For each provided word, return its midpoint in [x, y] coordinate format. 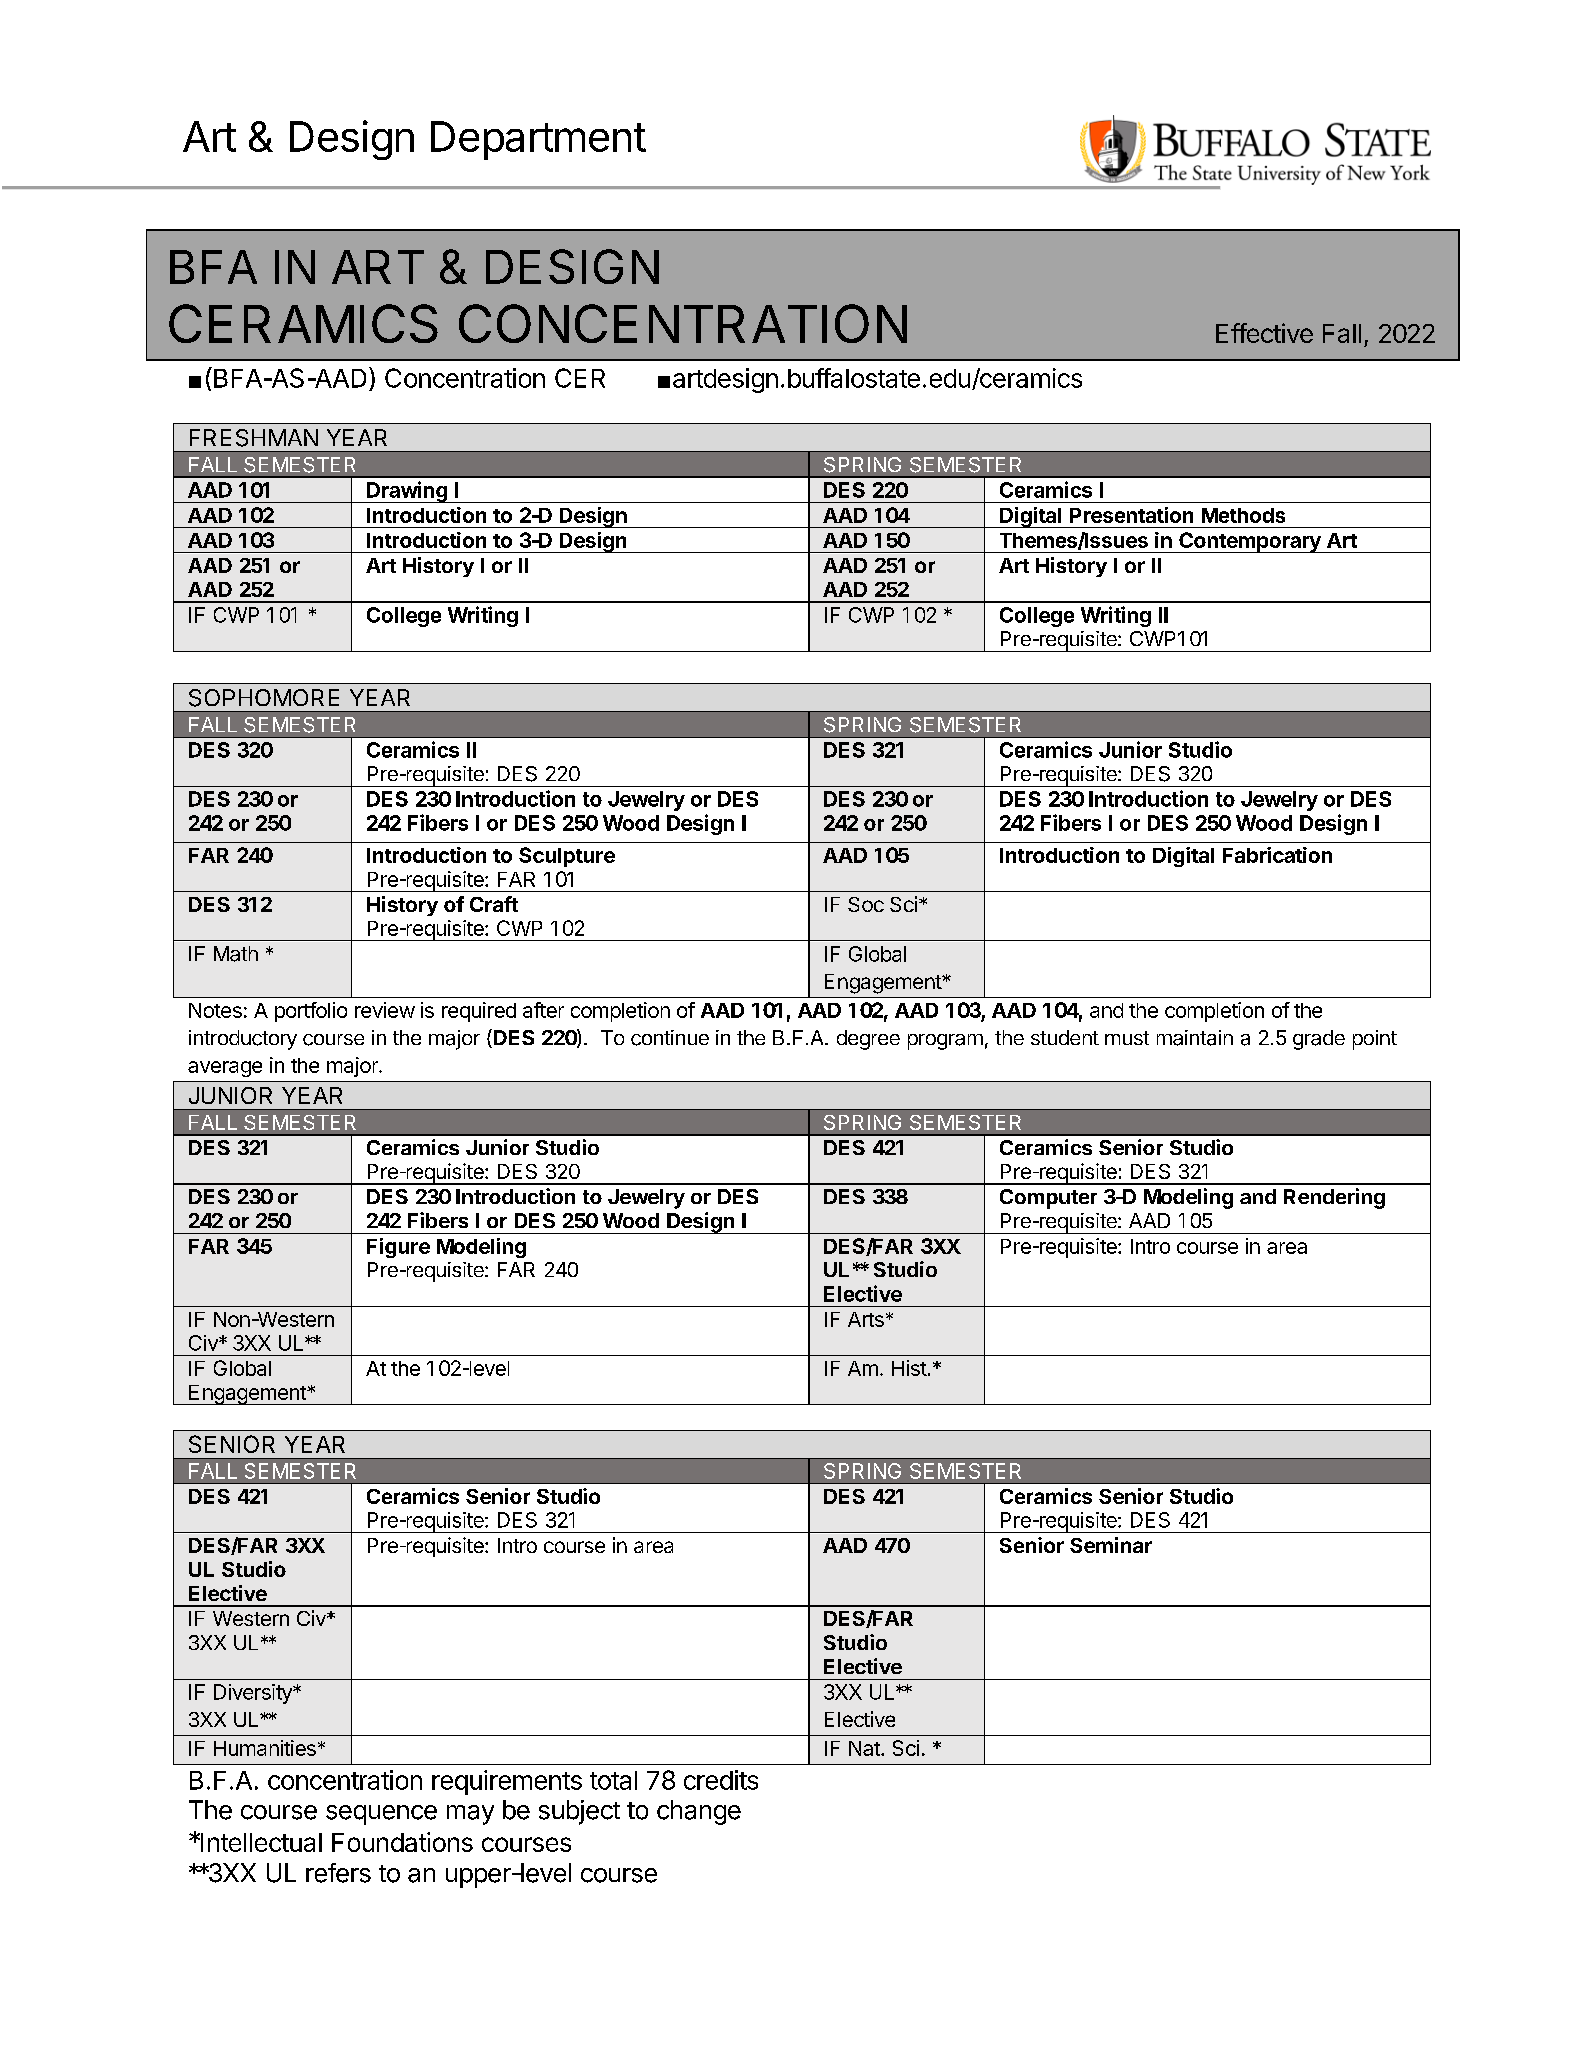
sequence [381, 1815]
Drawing [407, 492]
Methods [1243, 515]
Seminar [1111, 1545]
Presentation [1131, 515]
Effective [1264, 333]
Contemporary [1250, 542]
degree [868, 1040]
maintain [1195, 1038]
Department [538, 140]
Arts [866, 1319]
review [385, 1010]
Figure [398, 1248]
